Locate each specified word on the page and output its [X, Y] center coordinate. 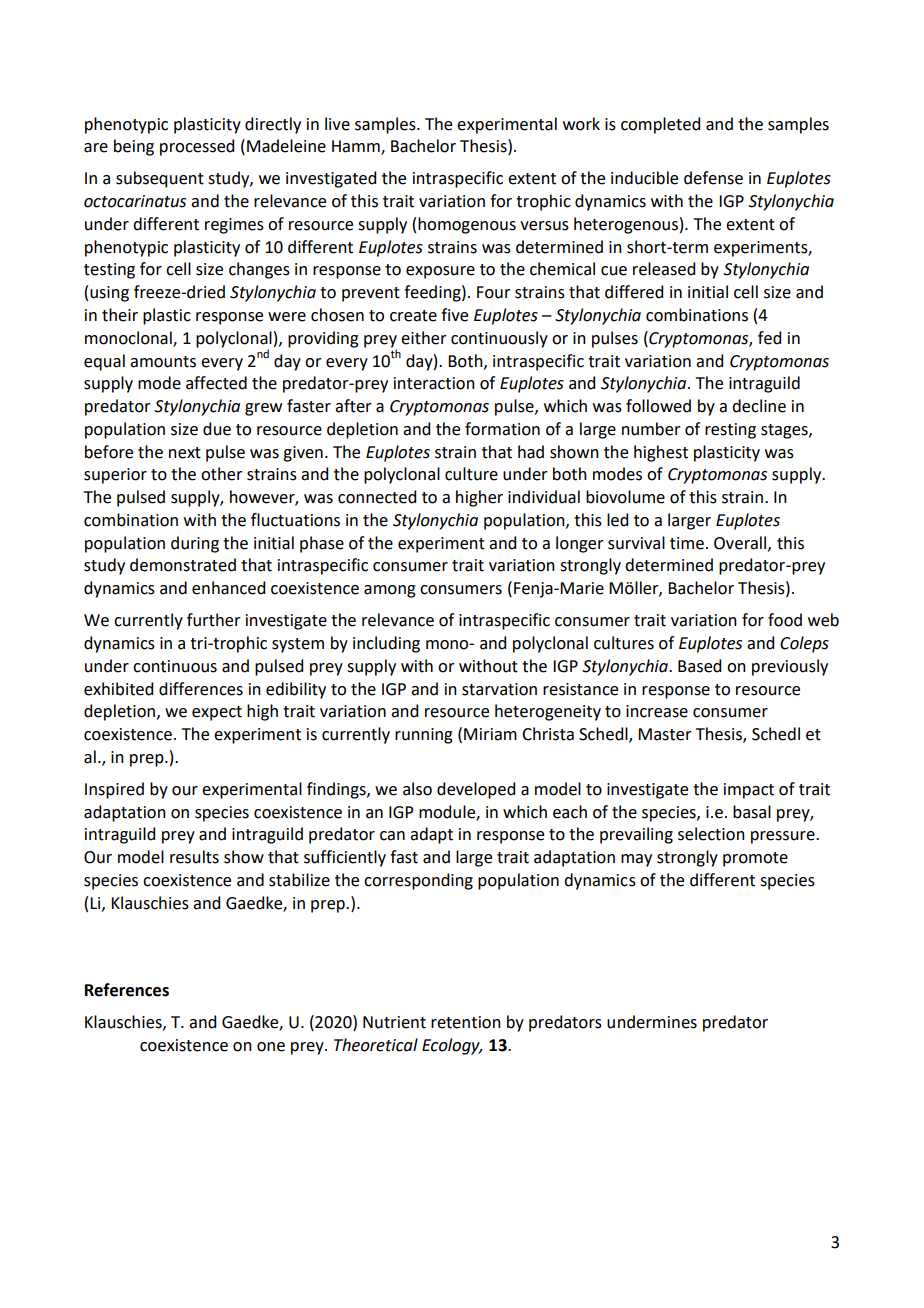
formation [502, 429]
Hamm [357, 147]
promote [755, 859]
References [127, 990]
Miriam [490, 734]
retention [466, 1022]
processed [197, 147]
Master [665, 734]
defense [713, 178]
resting [730, 431]
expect [217, 713]
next [185, 453]
